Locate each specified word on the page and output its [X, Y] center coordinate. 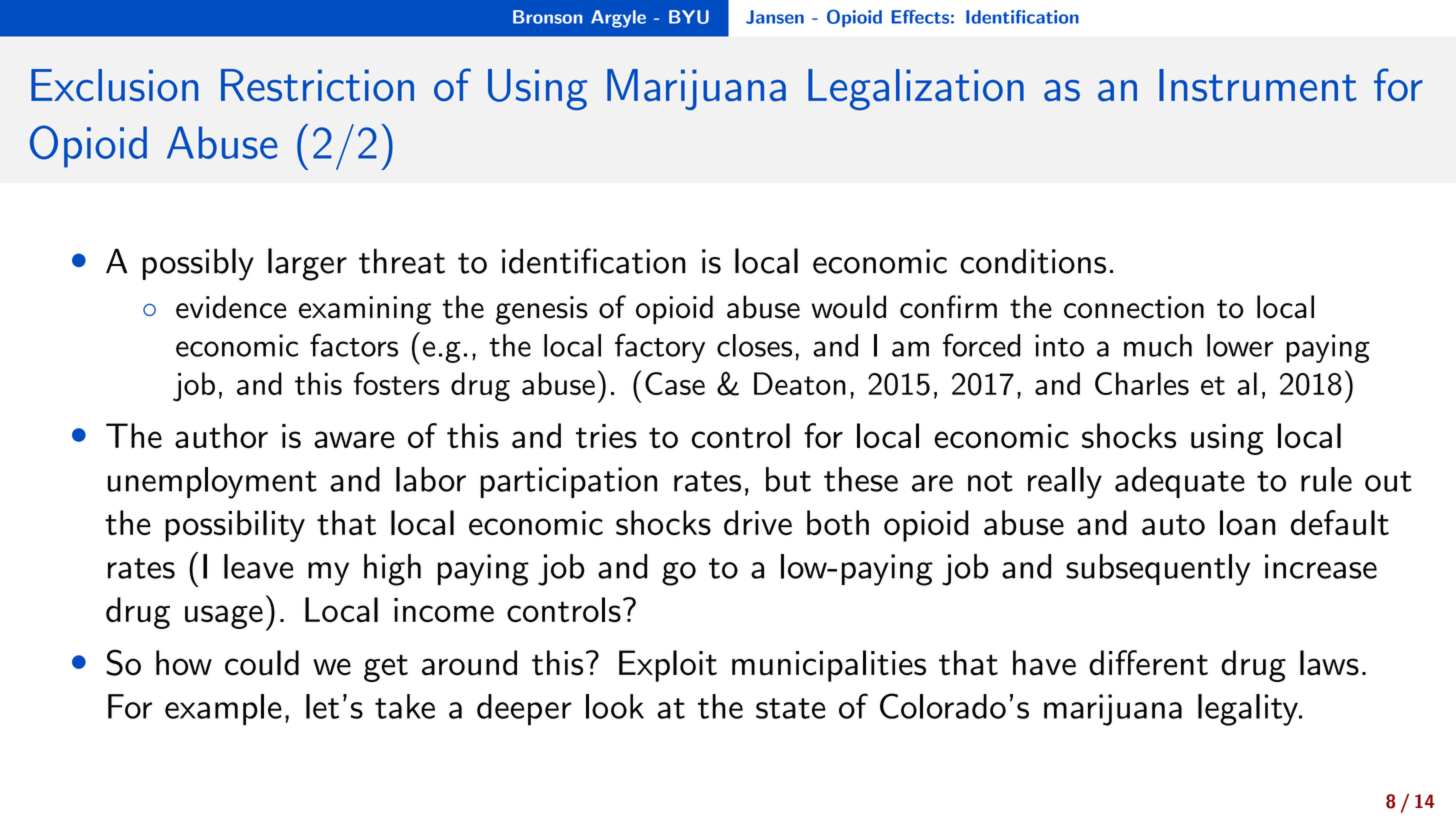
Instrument [1258, 85]
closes [754, 345]
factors [354, 345]
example [223, 710]
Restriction [317, 85]
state [791, 708]
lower [1240, 345]
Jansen [775, 17]
